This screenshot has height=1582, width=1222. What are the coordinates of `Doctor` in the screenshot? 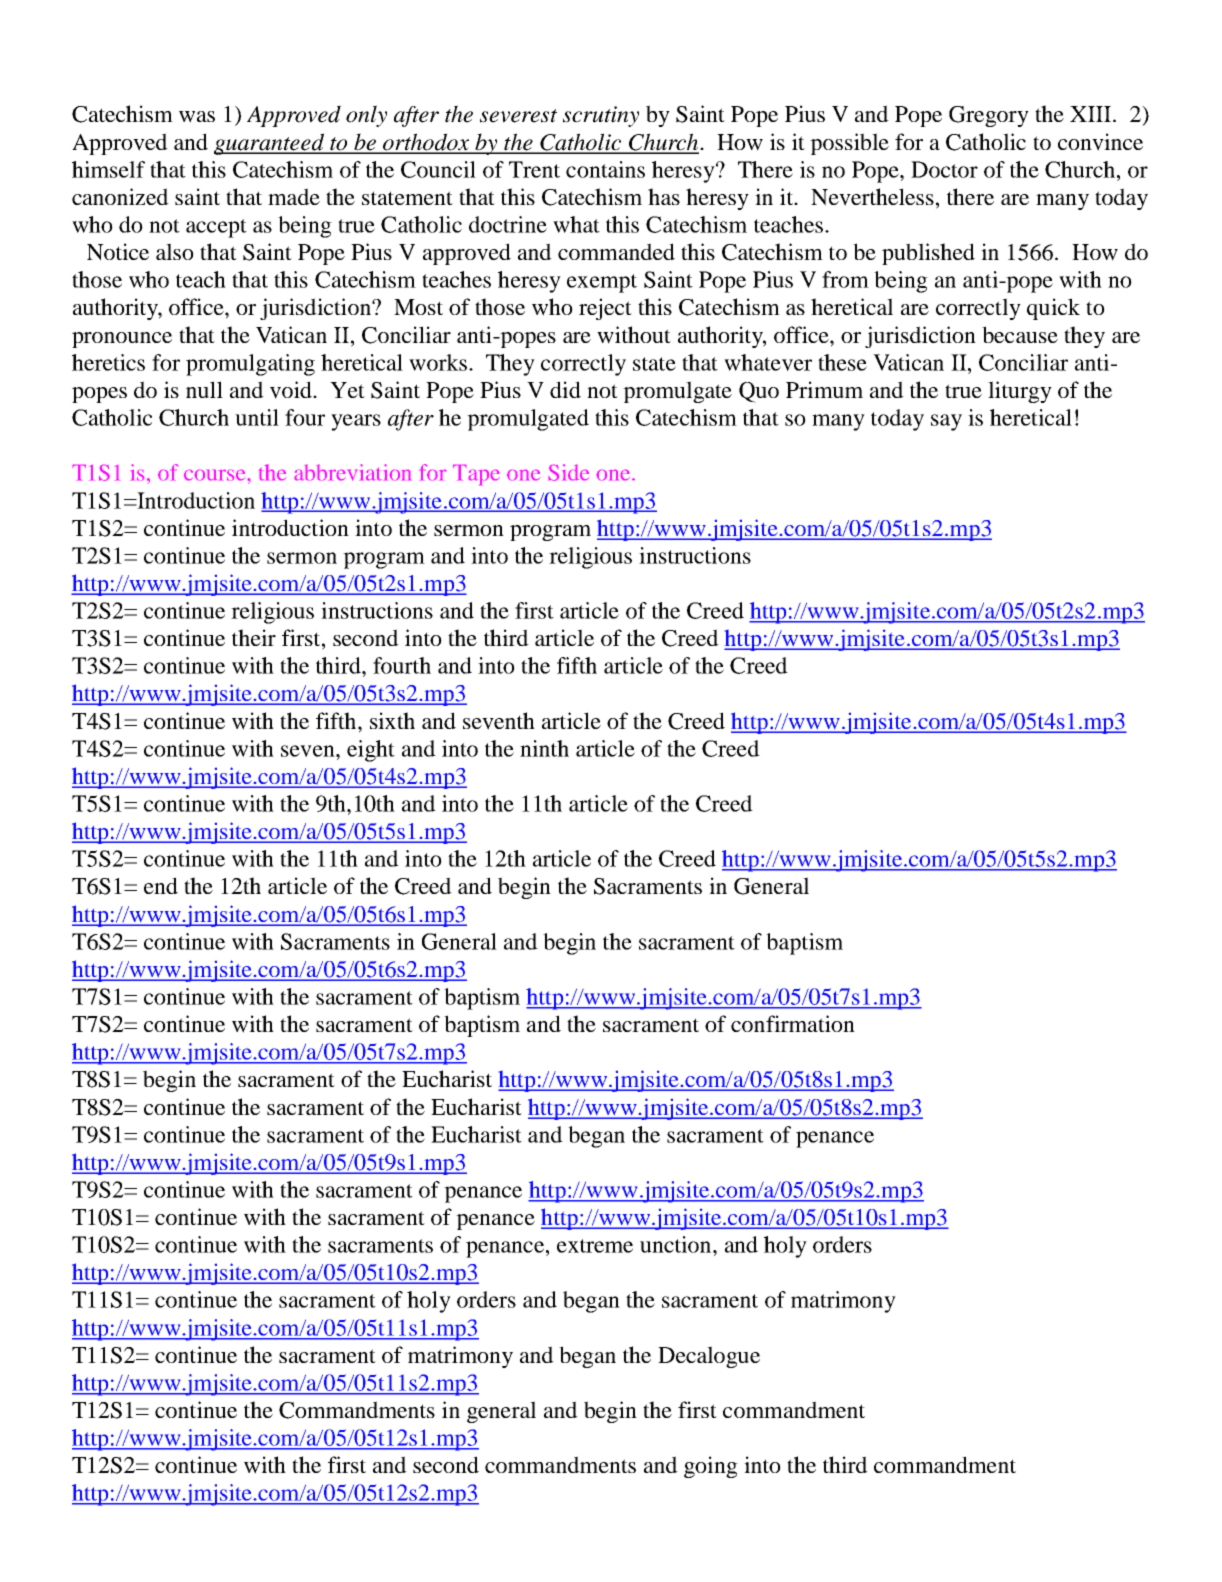 It's located at (944, 169).
